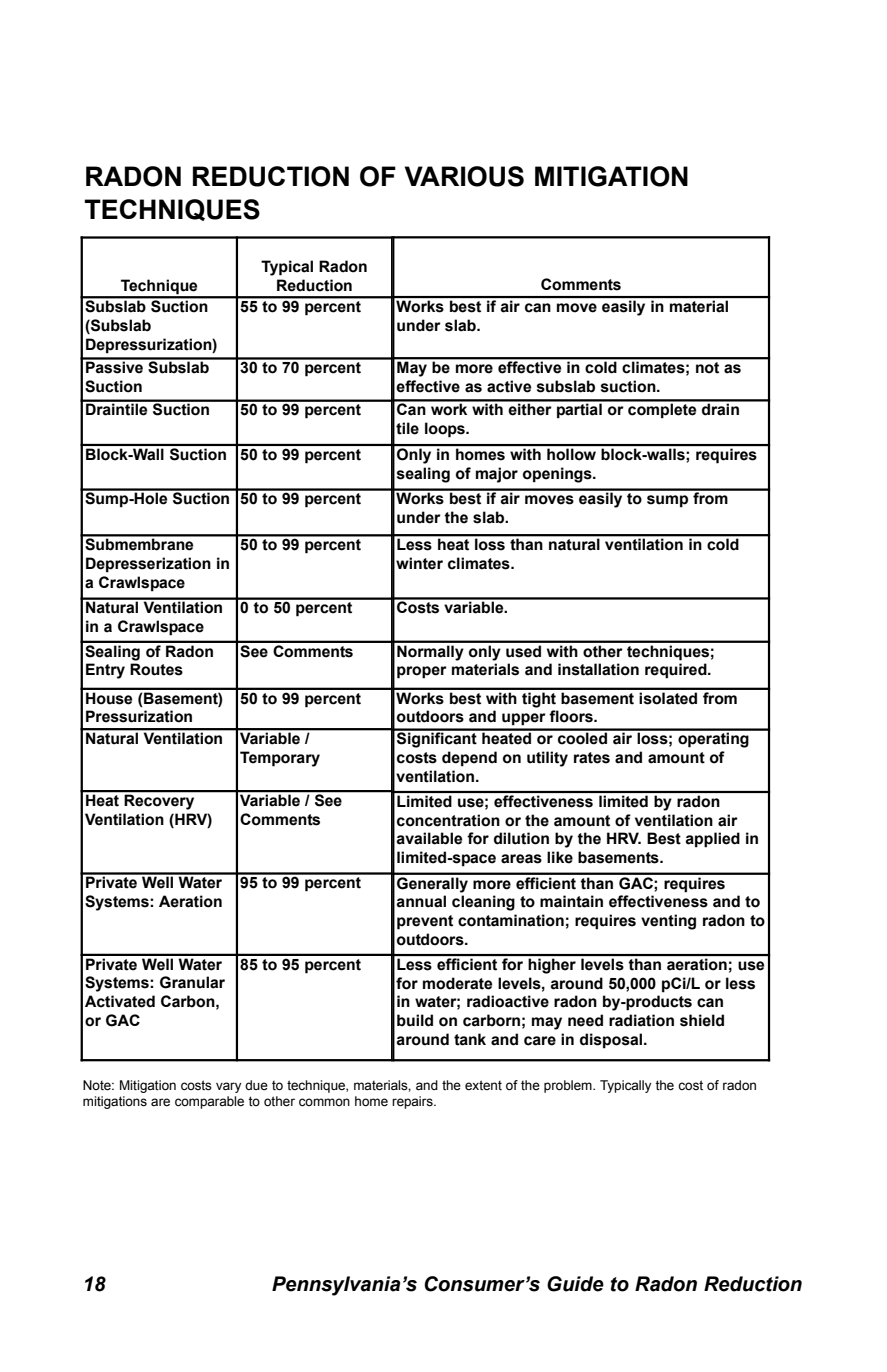 Image resolution: width=887 pixels, height=1372 pixels. What do you see at coordinates (497, 475) in the document?
I see `major` at bounding box center [497, 475].
